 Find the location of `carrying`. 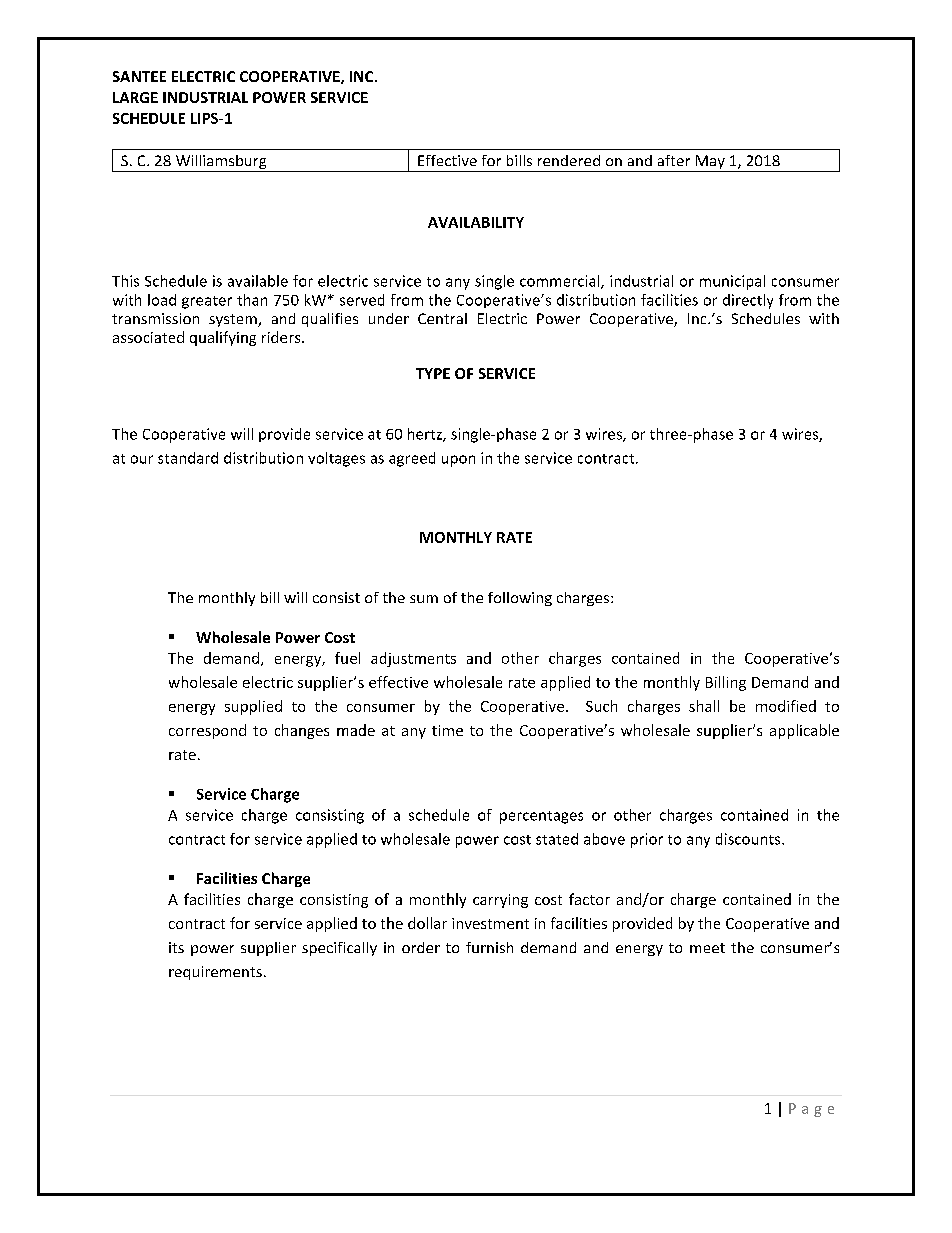

carrying is located at coordinates (500, 901).
